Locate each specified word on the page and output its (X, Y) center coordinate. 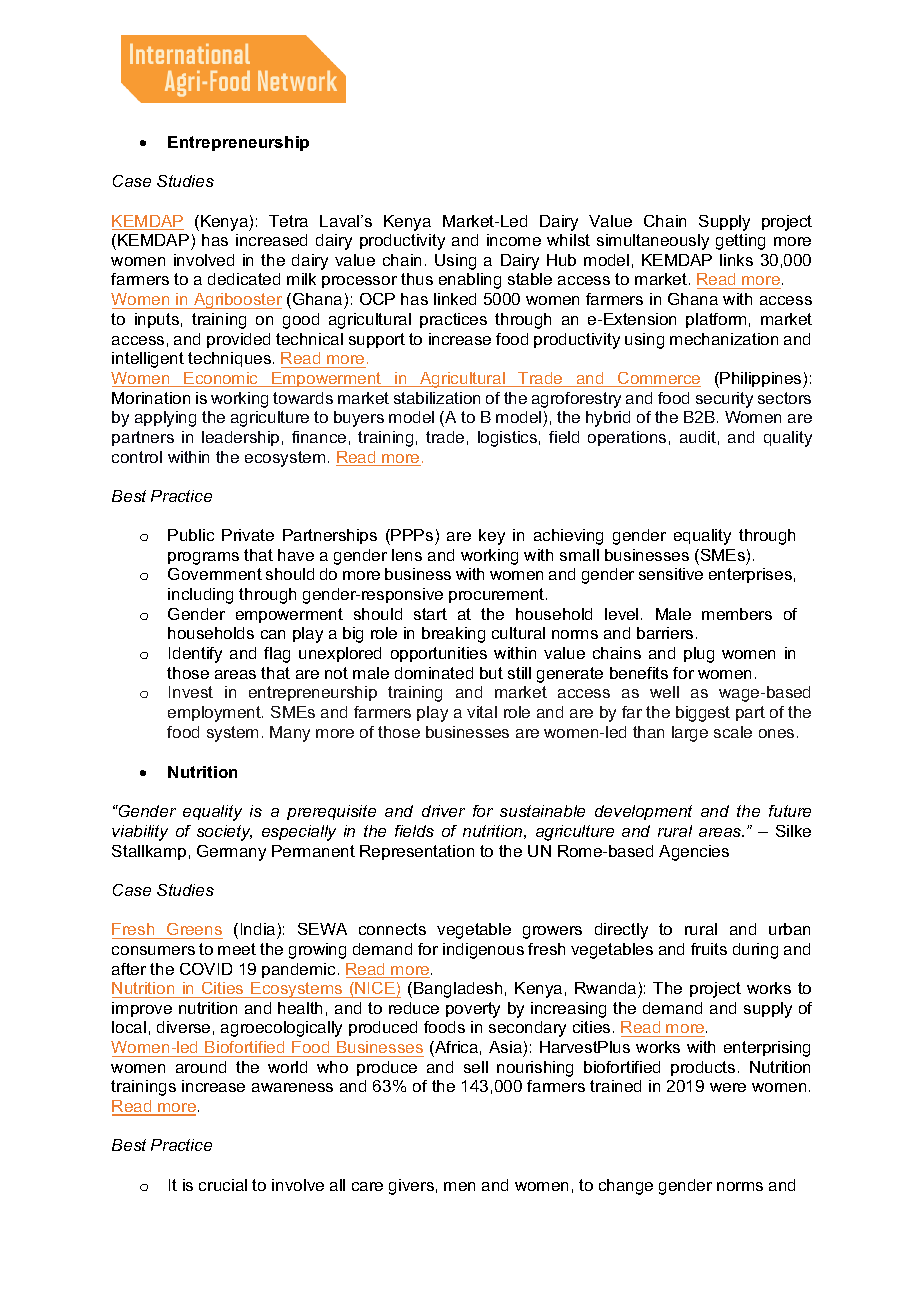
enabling (470, 281)
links (736, 260)
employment (215, 714)
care (367, 1186)
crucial (223, 1185)
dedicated (244, 279)
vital (482, 712)
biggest (703, 714)
